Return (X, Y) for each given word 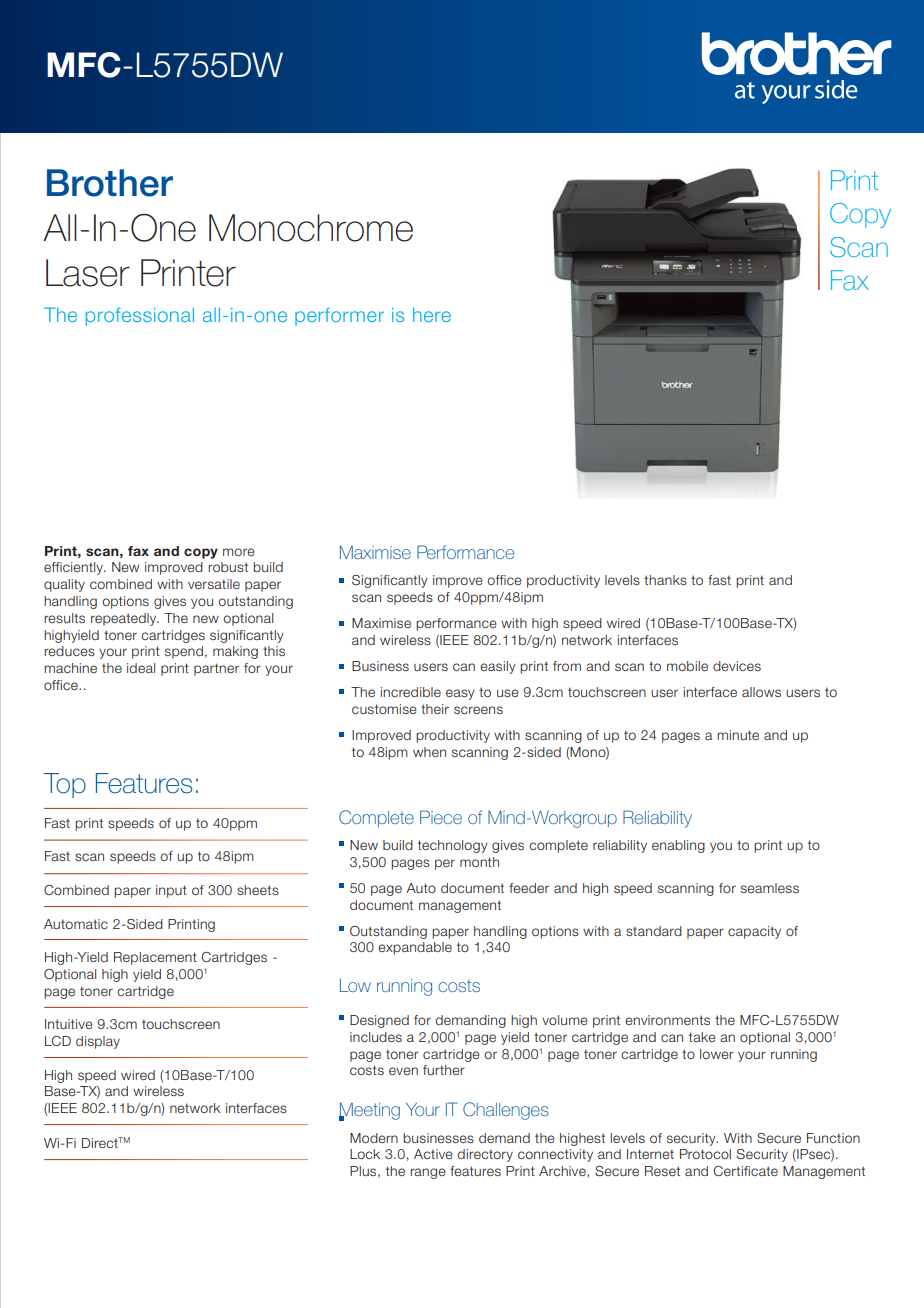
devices (737, 666)
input (171, 891)
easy (460, 694)
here (432, 315)
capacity (754, 932)
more (239, 552)
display (98, 1042)
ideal (141, 668)
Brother (110, 183)
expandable (415, 948)
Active (433, 1154)
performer (339, 317)
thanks (665, 580)
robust (228, 567)
